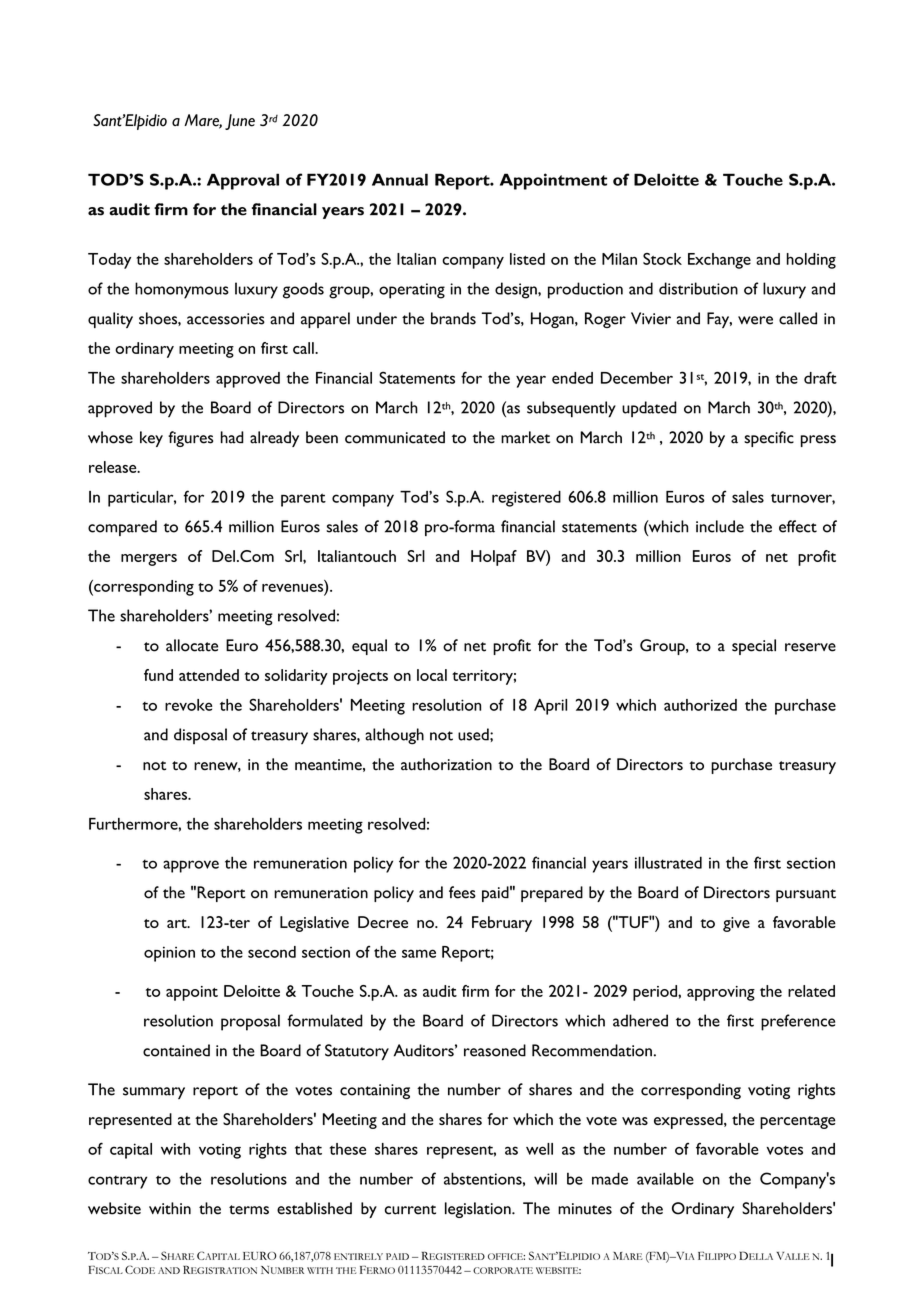 Image resolution: width=924 pixels, height=1308 pixels. I want to click on include, so click(720, 526).
